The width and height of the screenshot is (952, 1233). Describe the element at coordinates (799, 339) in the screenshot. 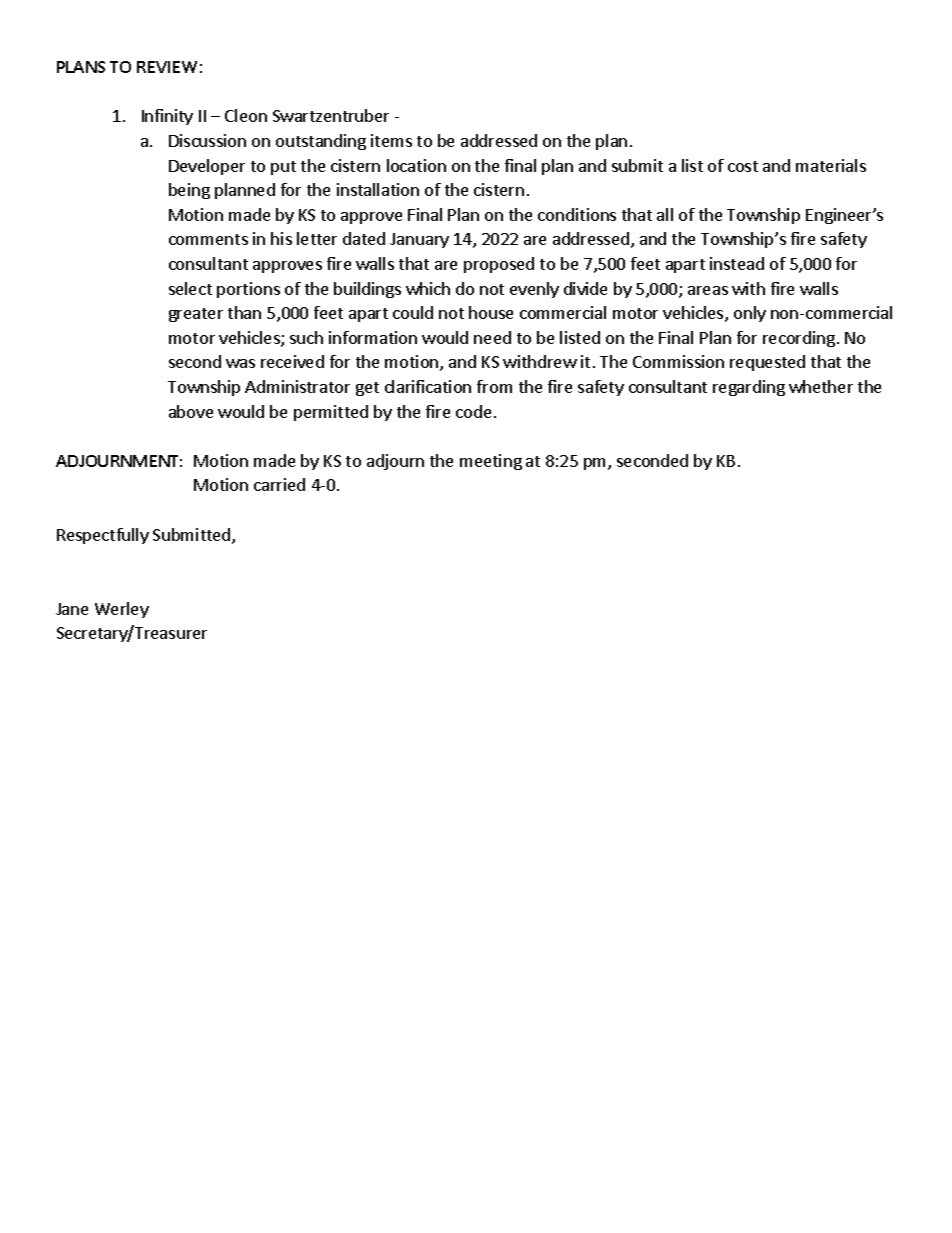

I see `recording` at that location.
